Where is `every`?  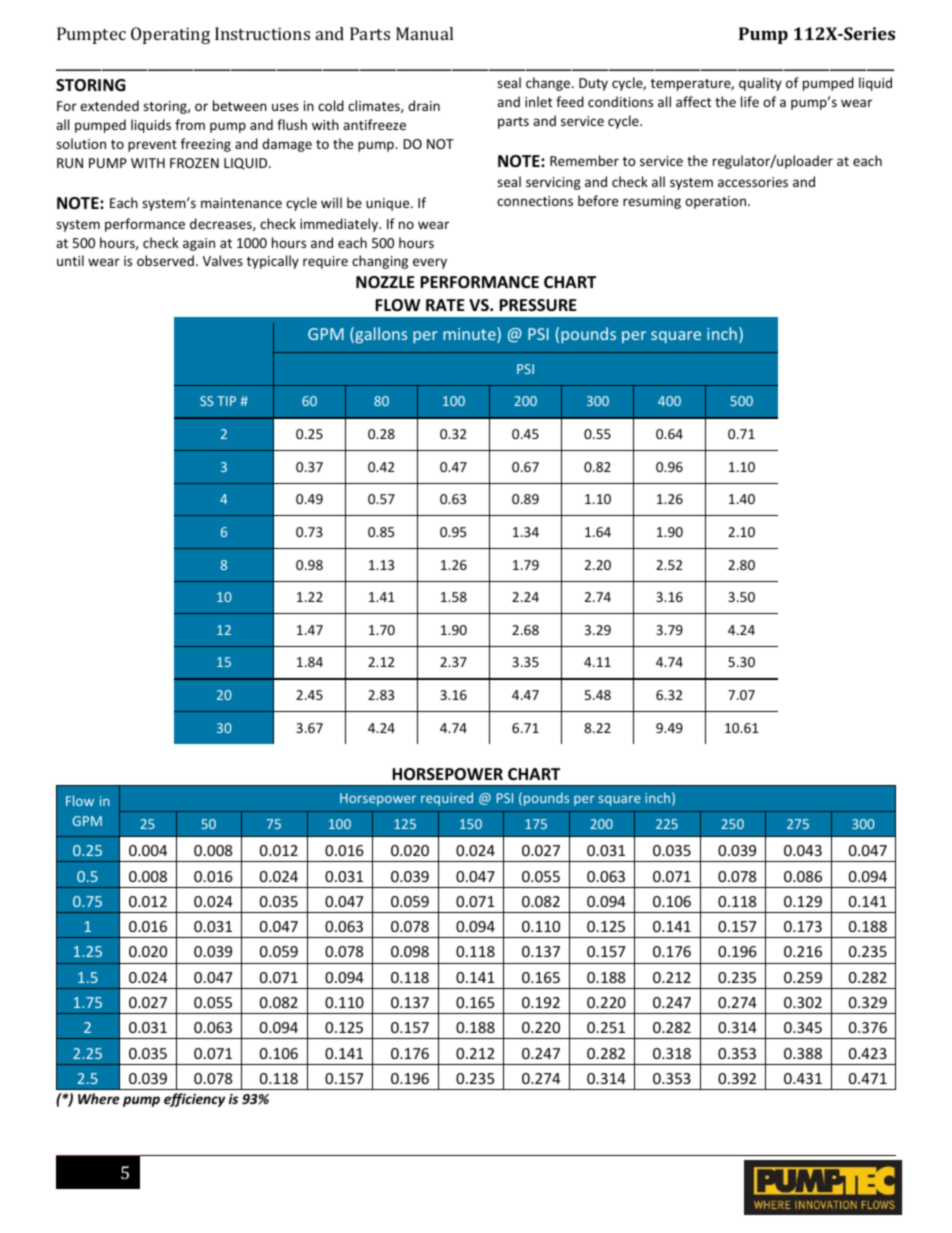 every is located at coordinates (430, 263).
